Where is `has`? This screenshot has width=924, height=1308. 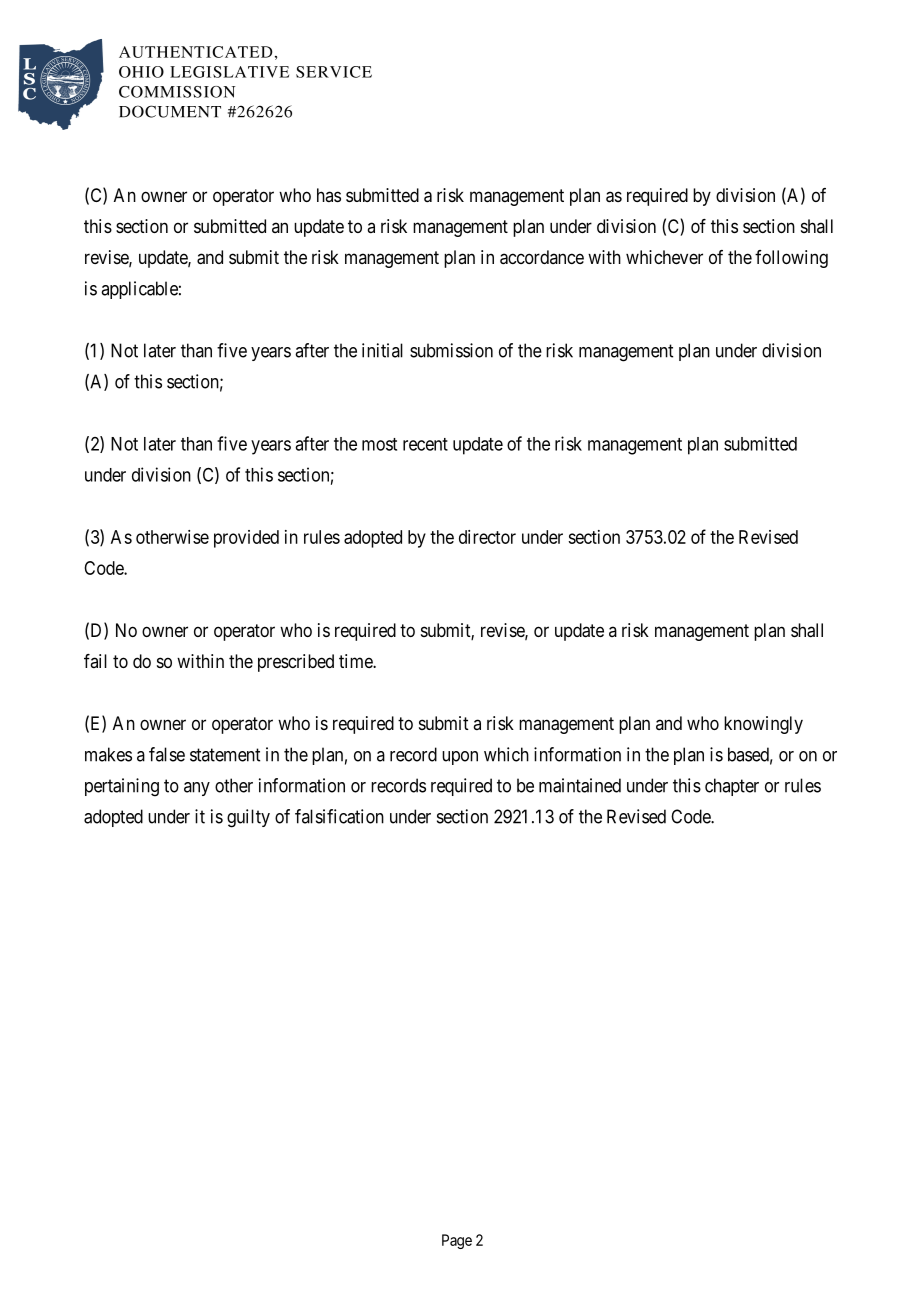
has is located at coordinates (329, 195).
